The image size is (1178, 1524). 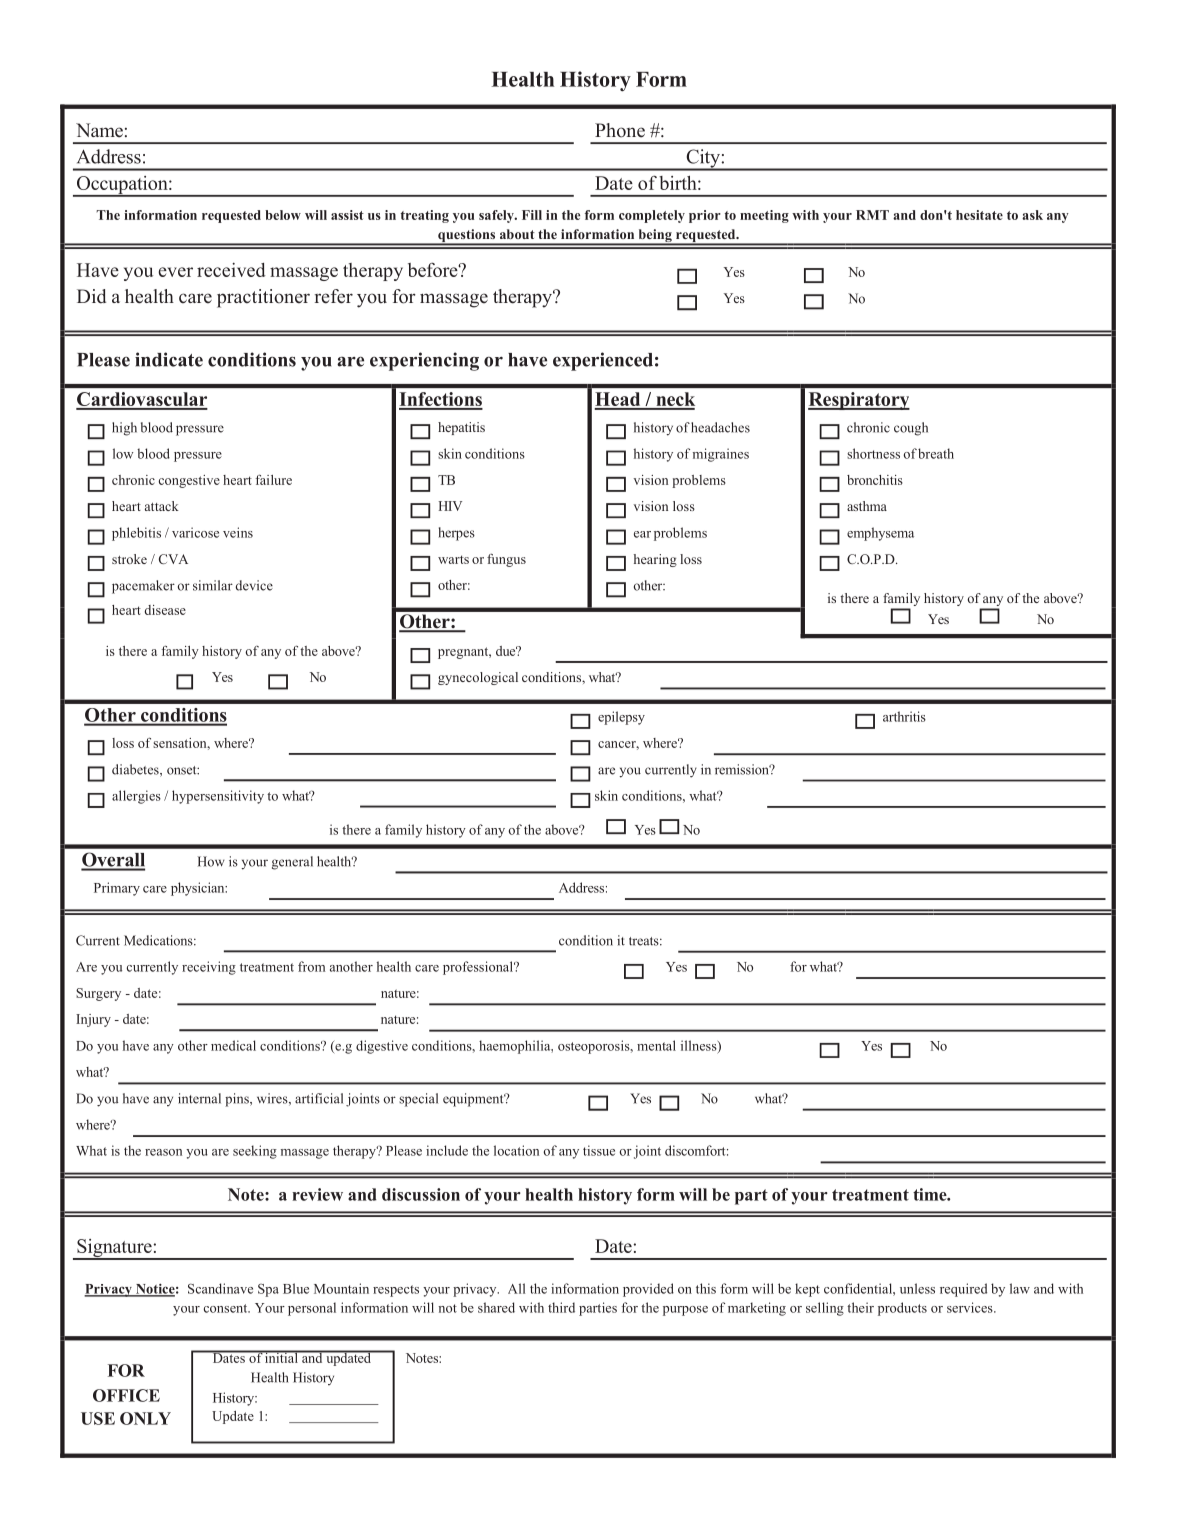 What do you see at coordinates (283, 215) in the document?
I see `below` at bounding box center [283, 215].
